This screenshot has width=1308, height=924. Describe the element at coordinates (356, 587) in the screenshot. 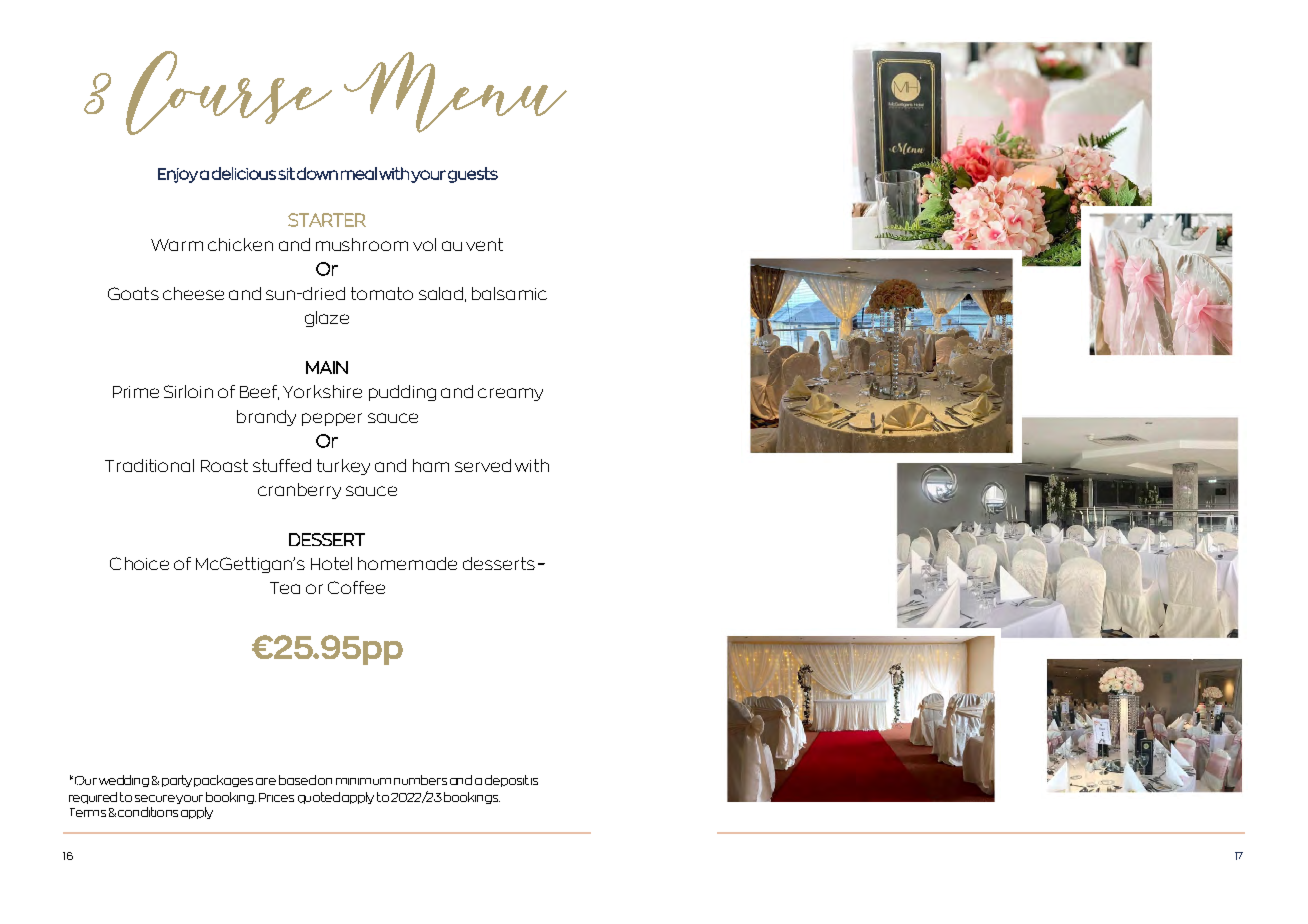

I see `Coffee` at that location.
